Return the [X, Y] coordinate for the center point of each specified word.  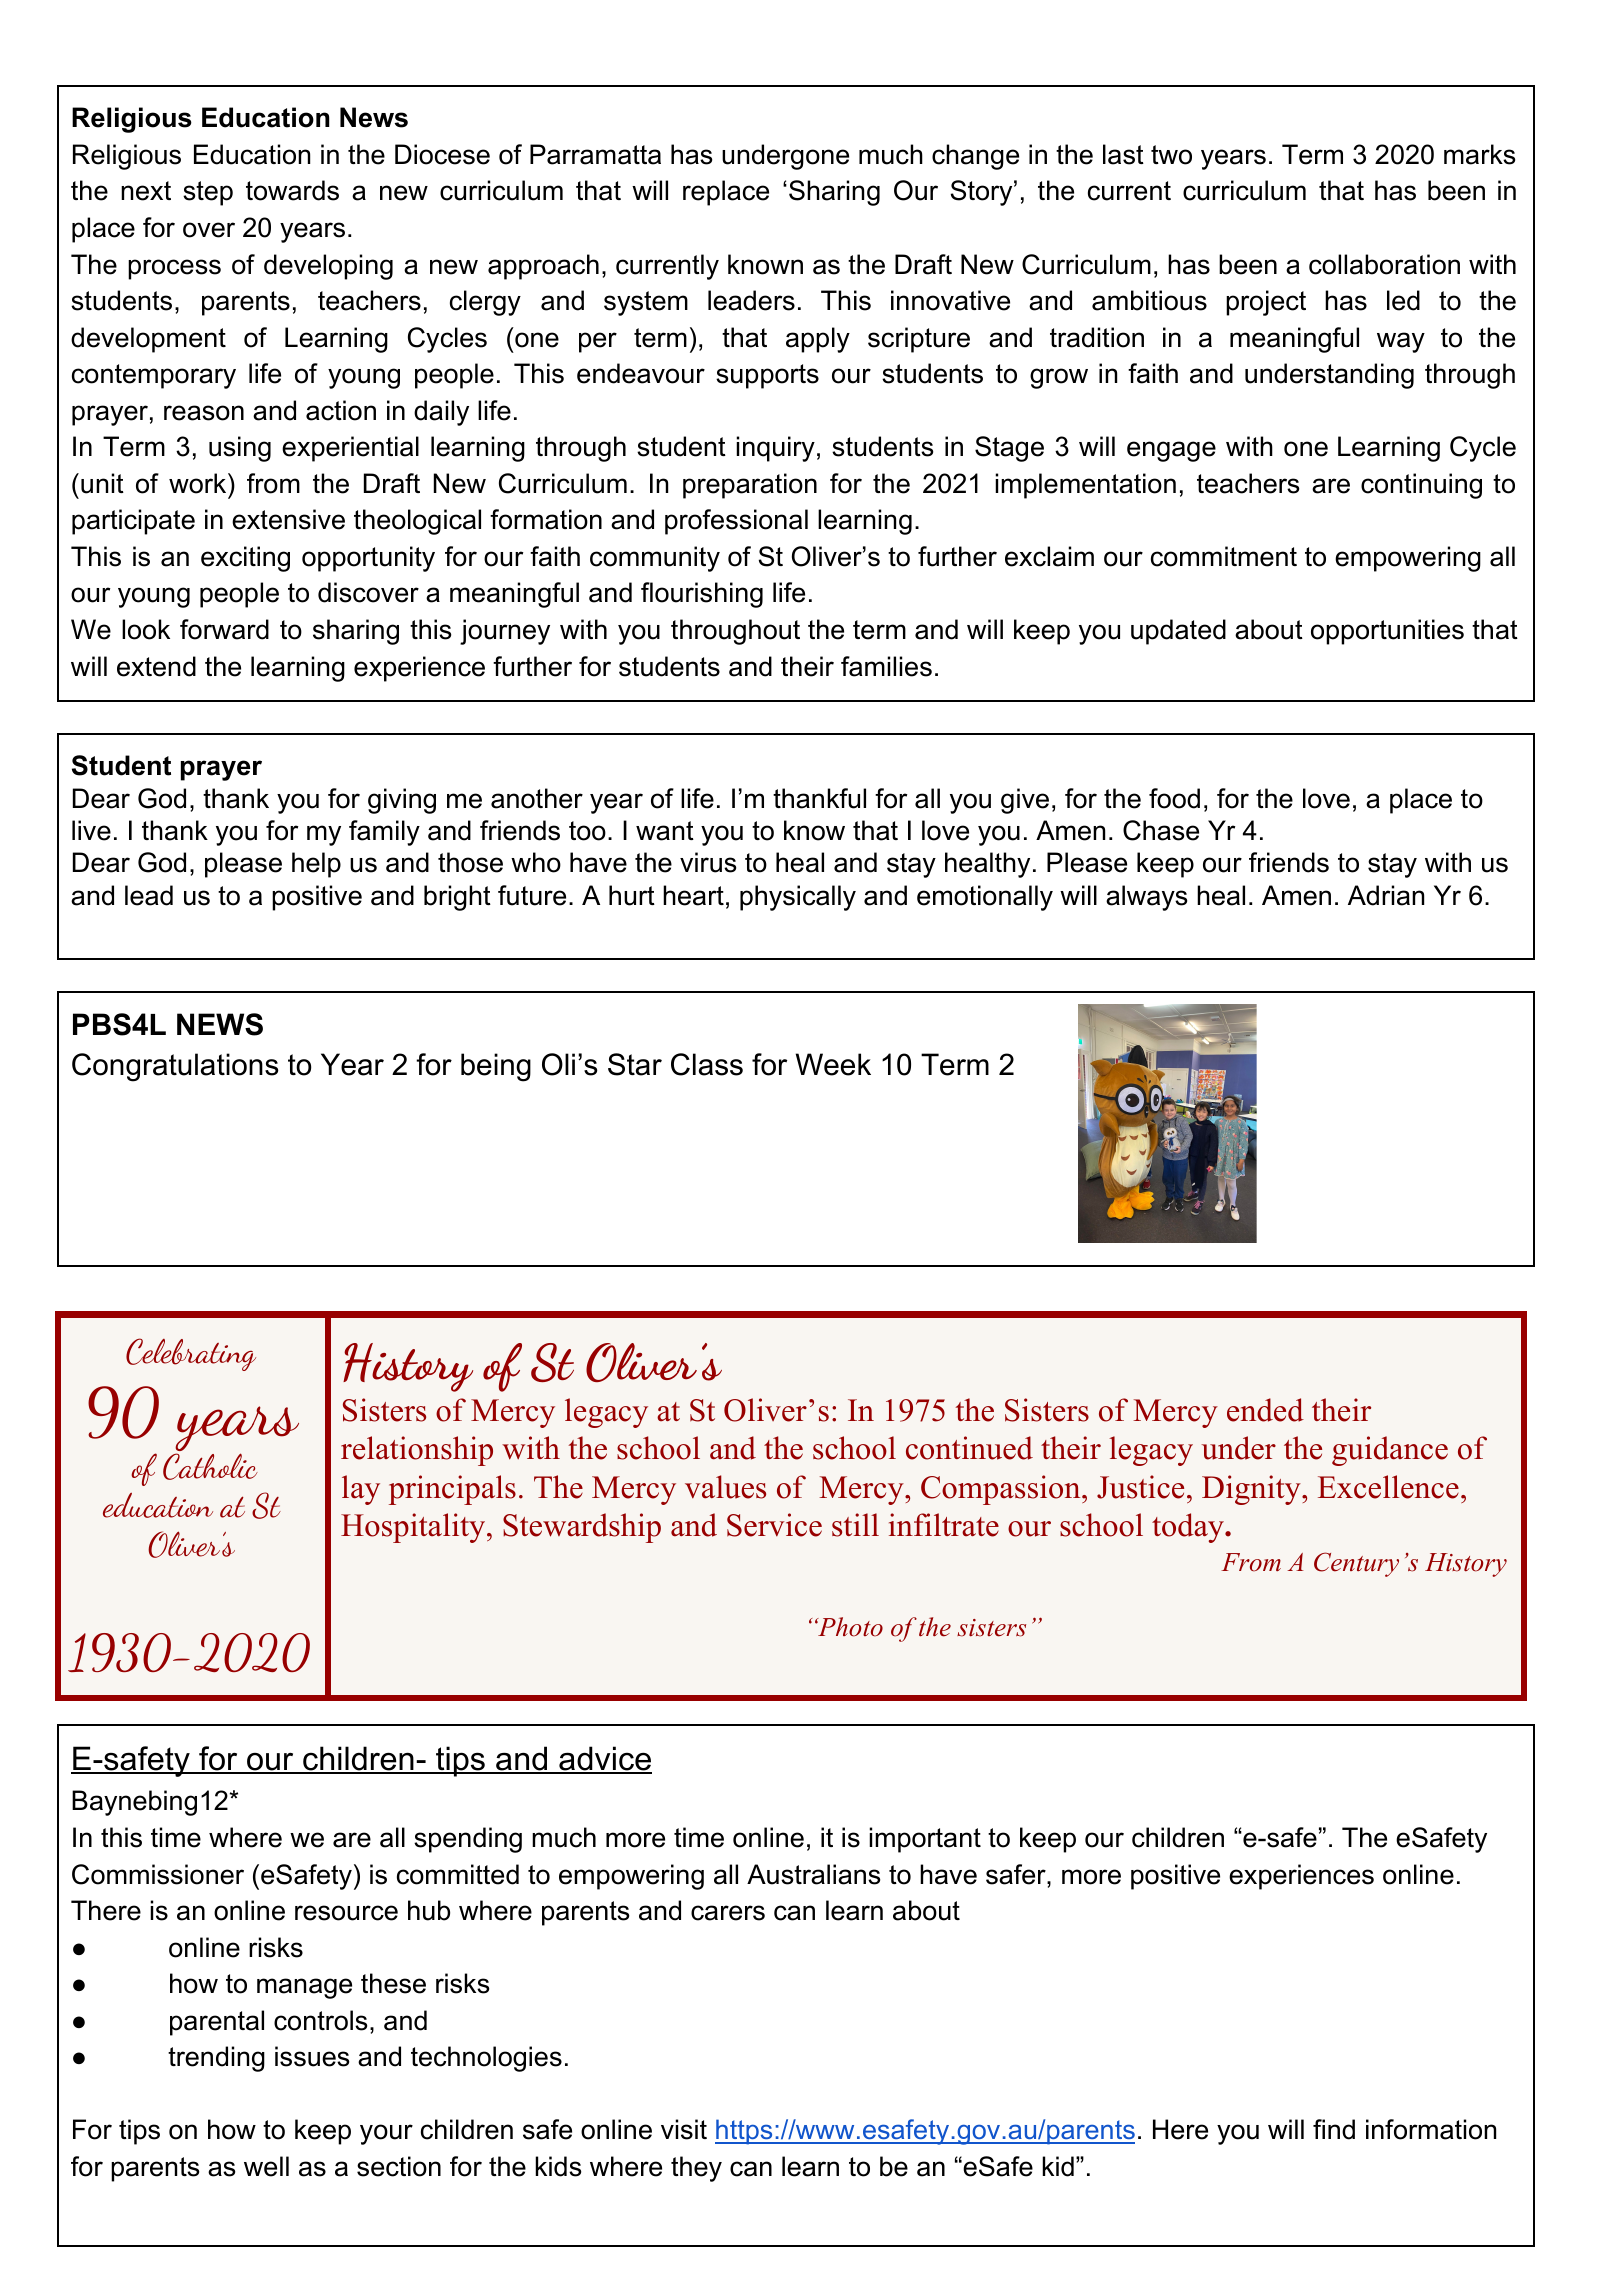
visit [684, 2129]
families [886, 666]
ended [1265, 1410]
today [1189, 1528]
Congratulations [175, 1067]
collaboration [1384, 264]
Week [833, 1064]
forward [224, 629]
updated [1178, 632]
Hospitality [413, 1528]
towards [292, 190]
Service [774, 1525]
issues [312, 2056]
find [1334, 2129]
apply [818, 340]
